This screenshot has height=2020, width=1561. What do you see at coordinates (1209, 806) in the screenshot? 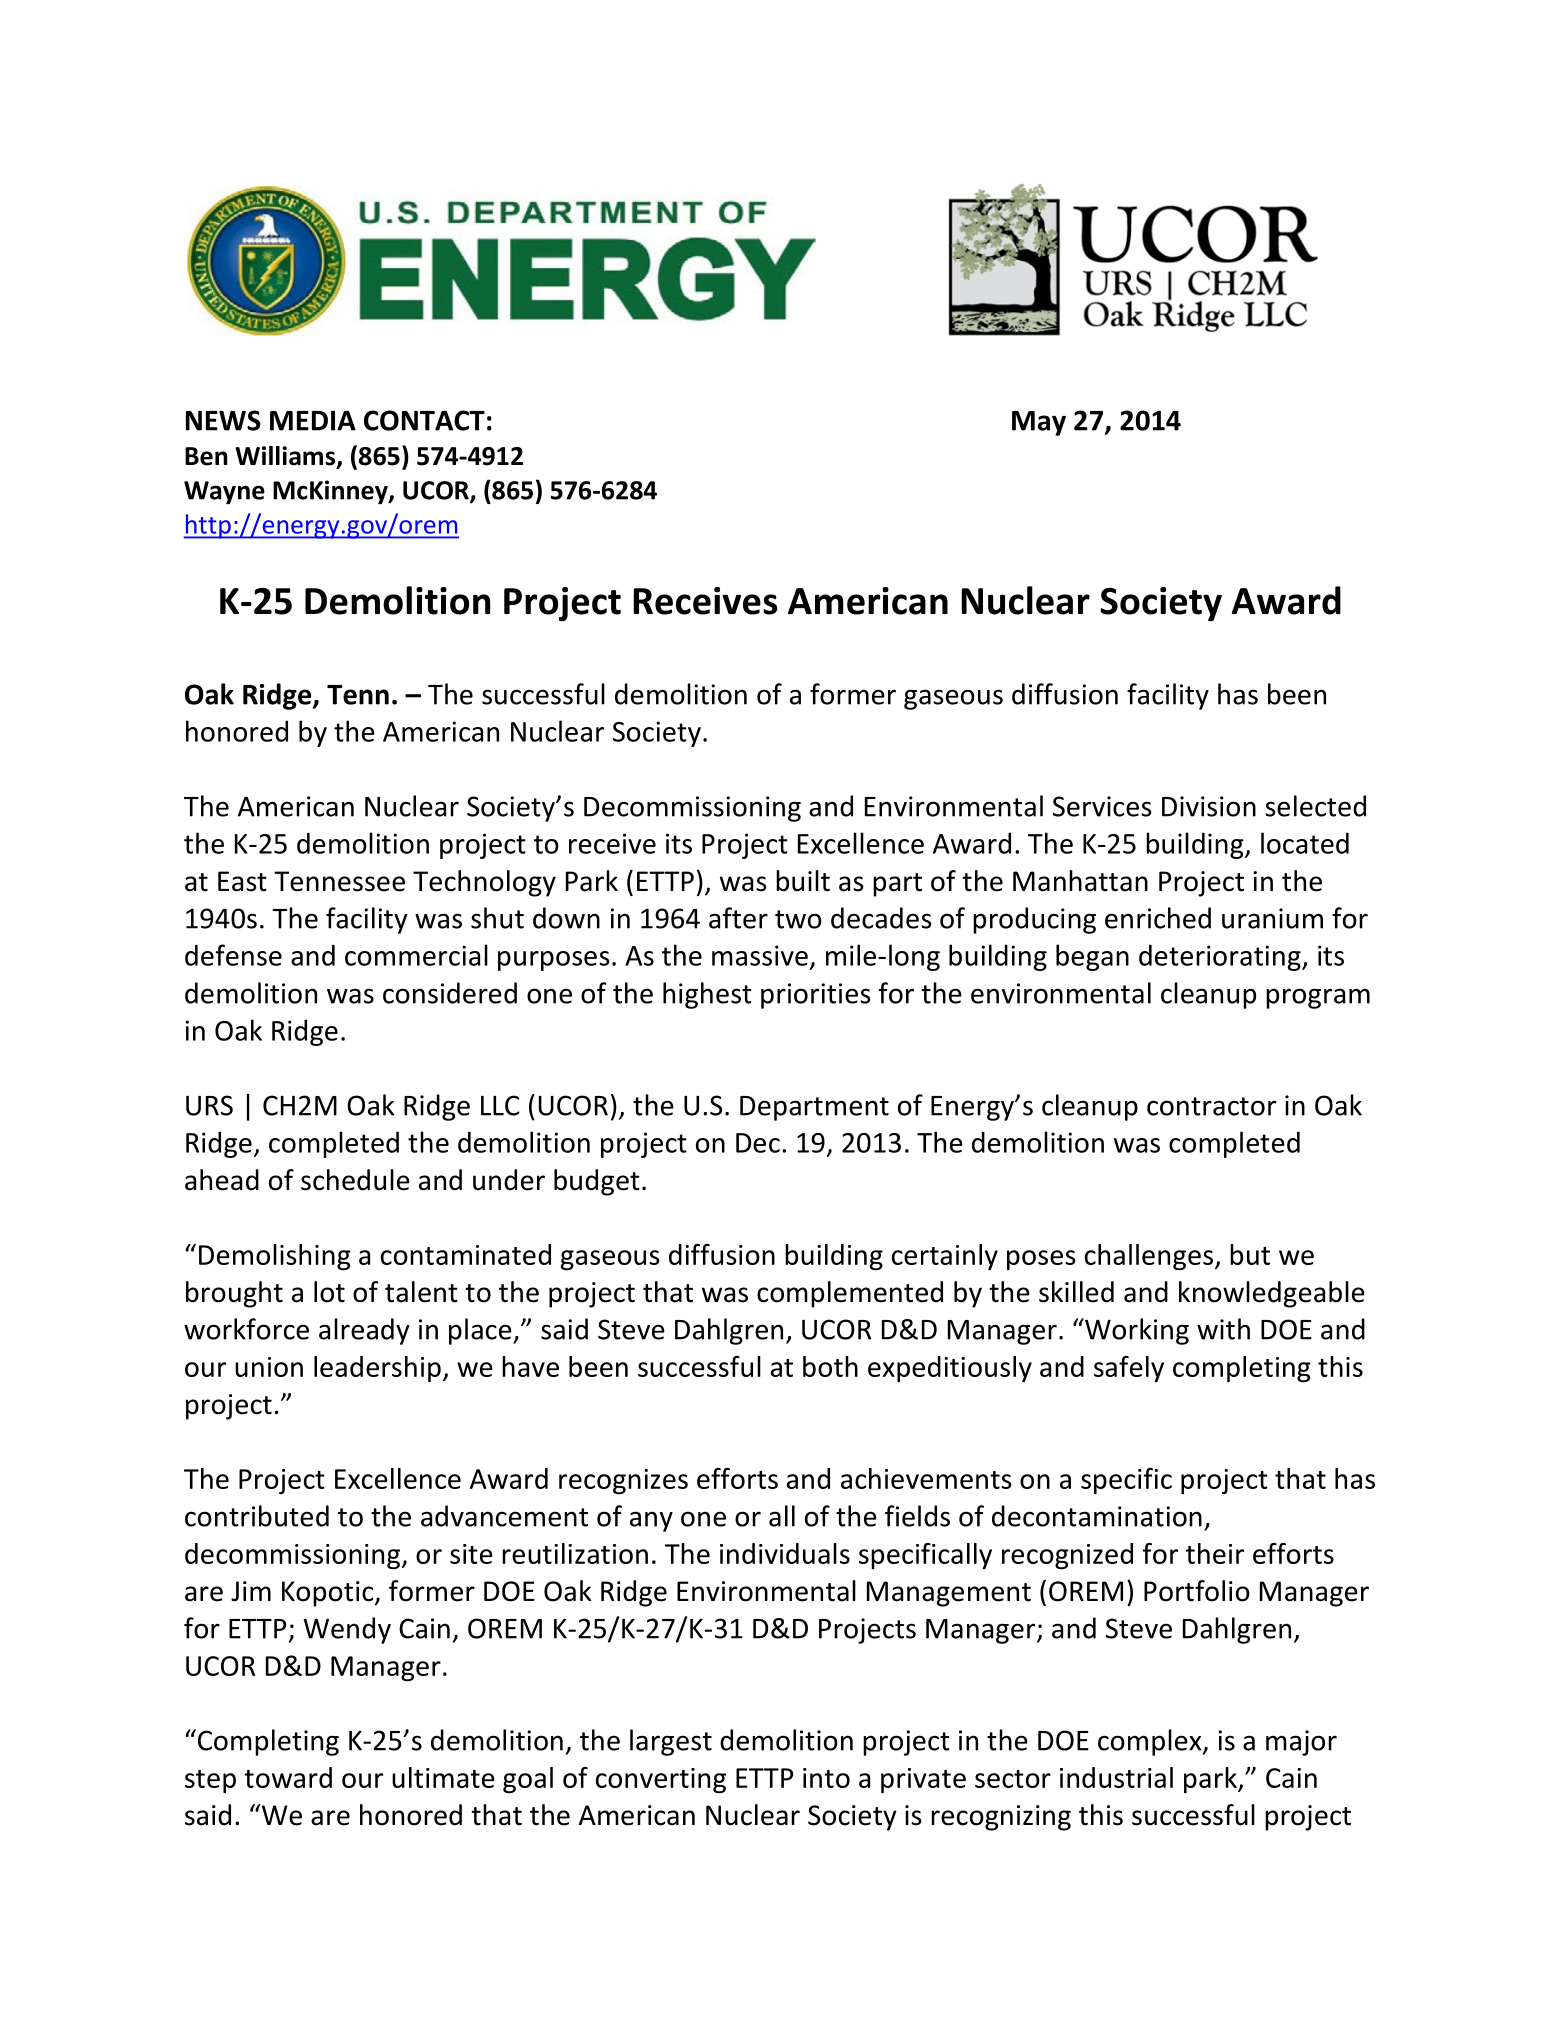
I see `Division` at bounding box center [1209, 806].
